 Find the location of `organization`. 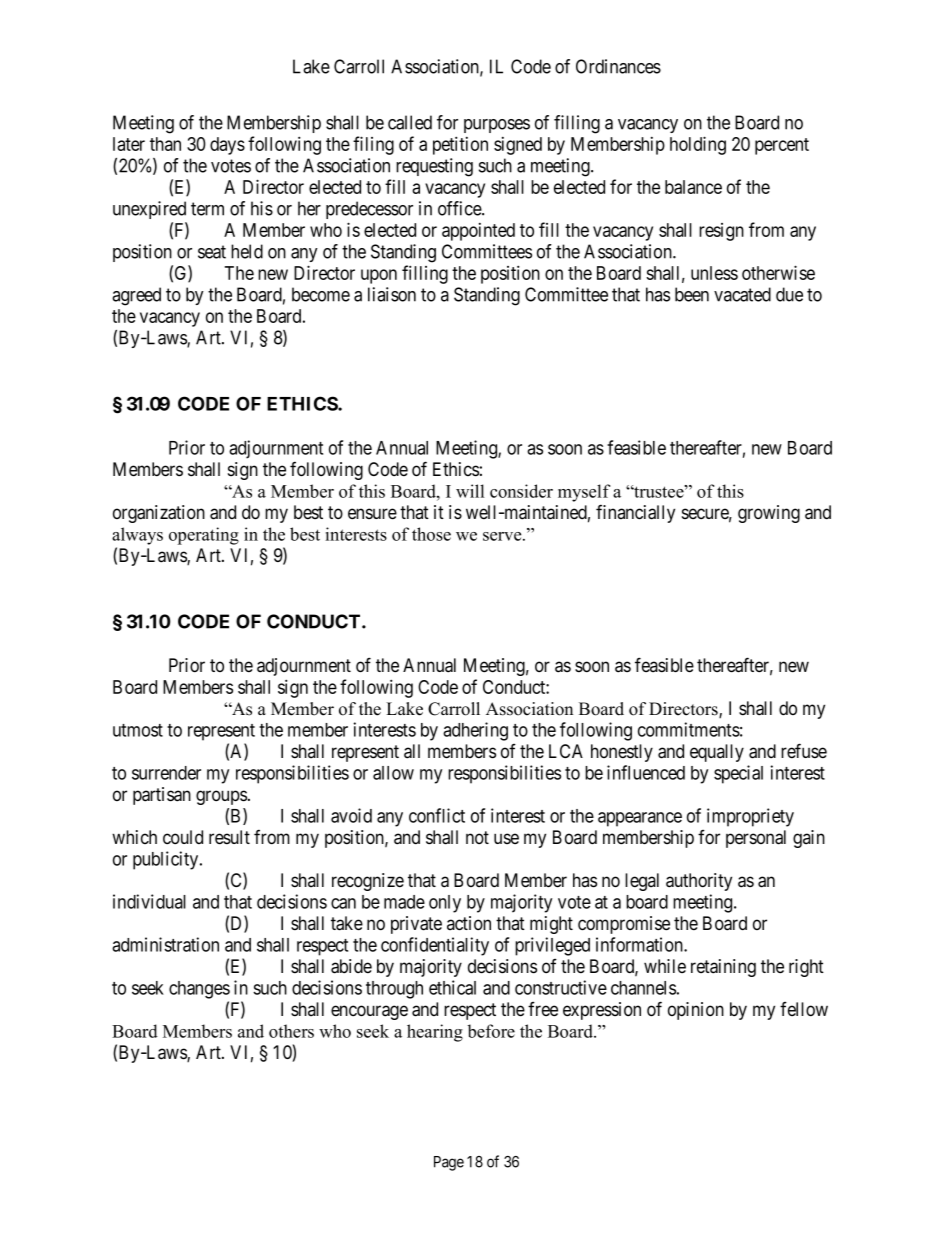

organization is located at coordinates (159, 514).
